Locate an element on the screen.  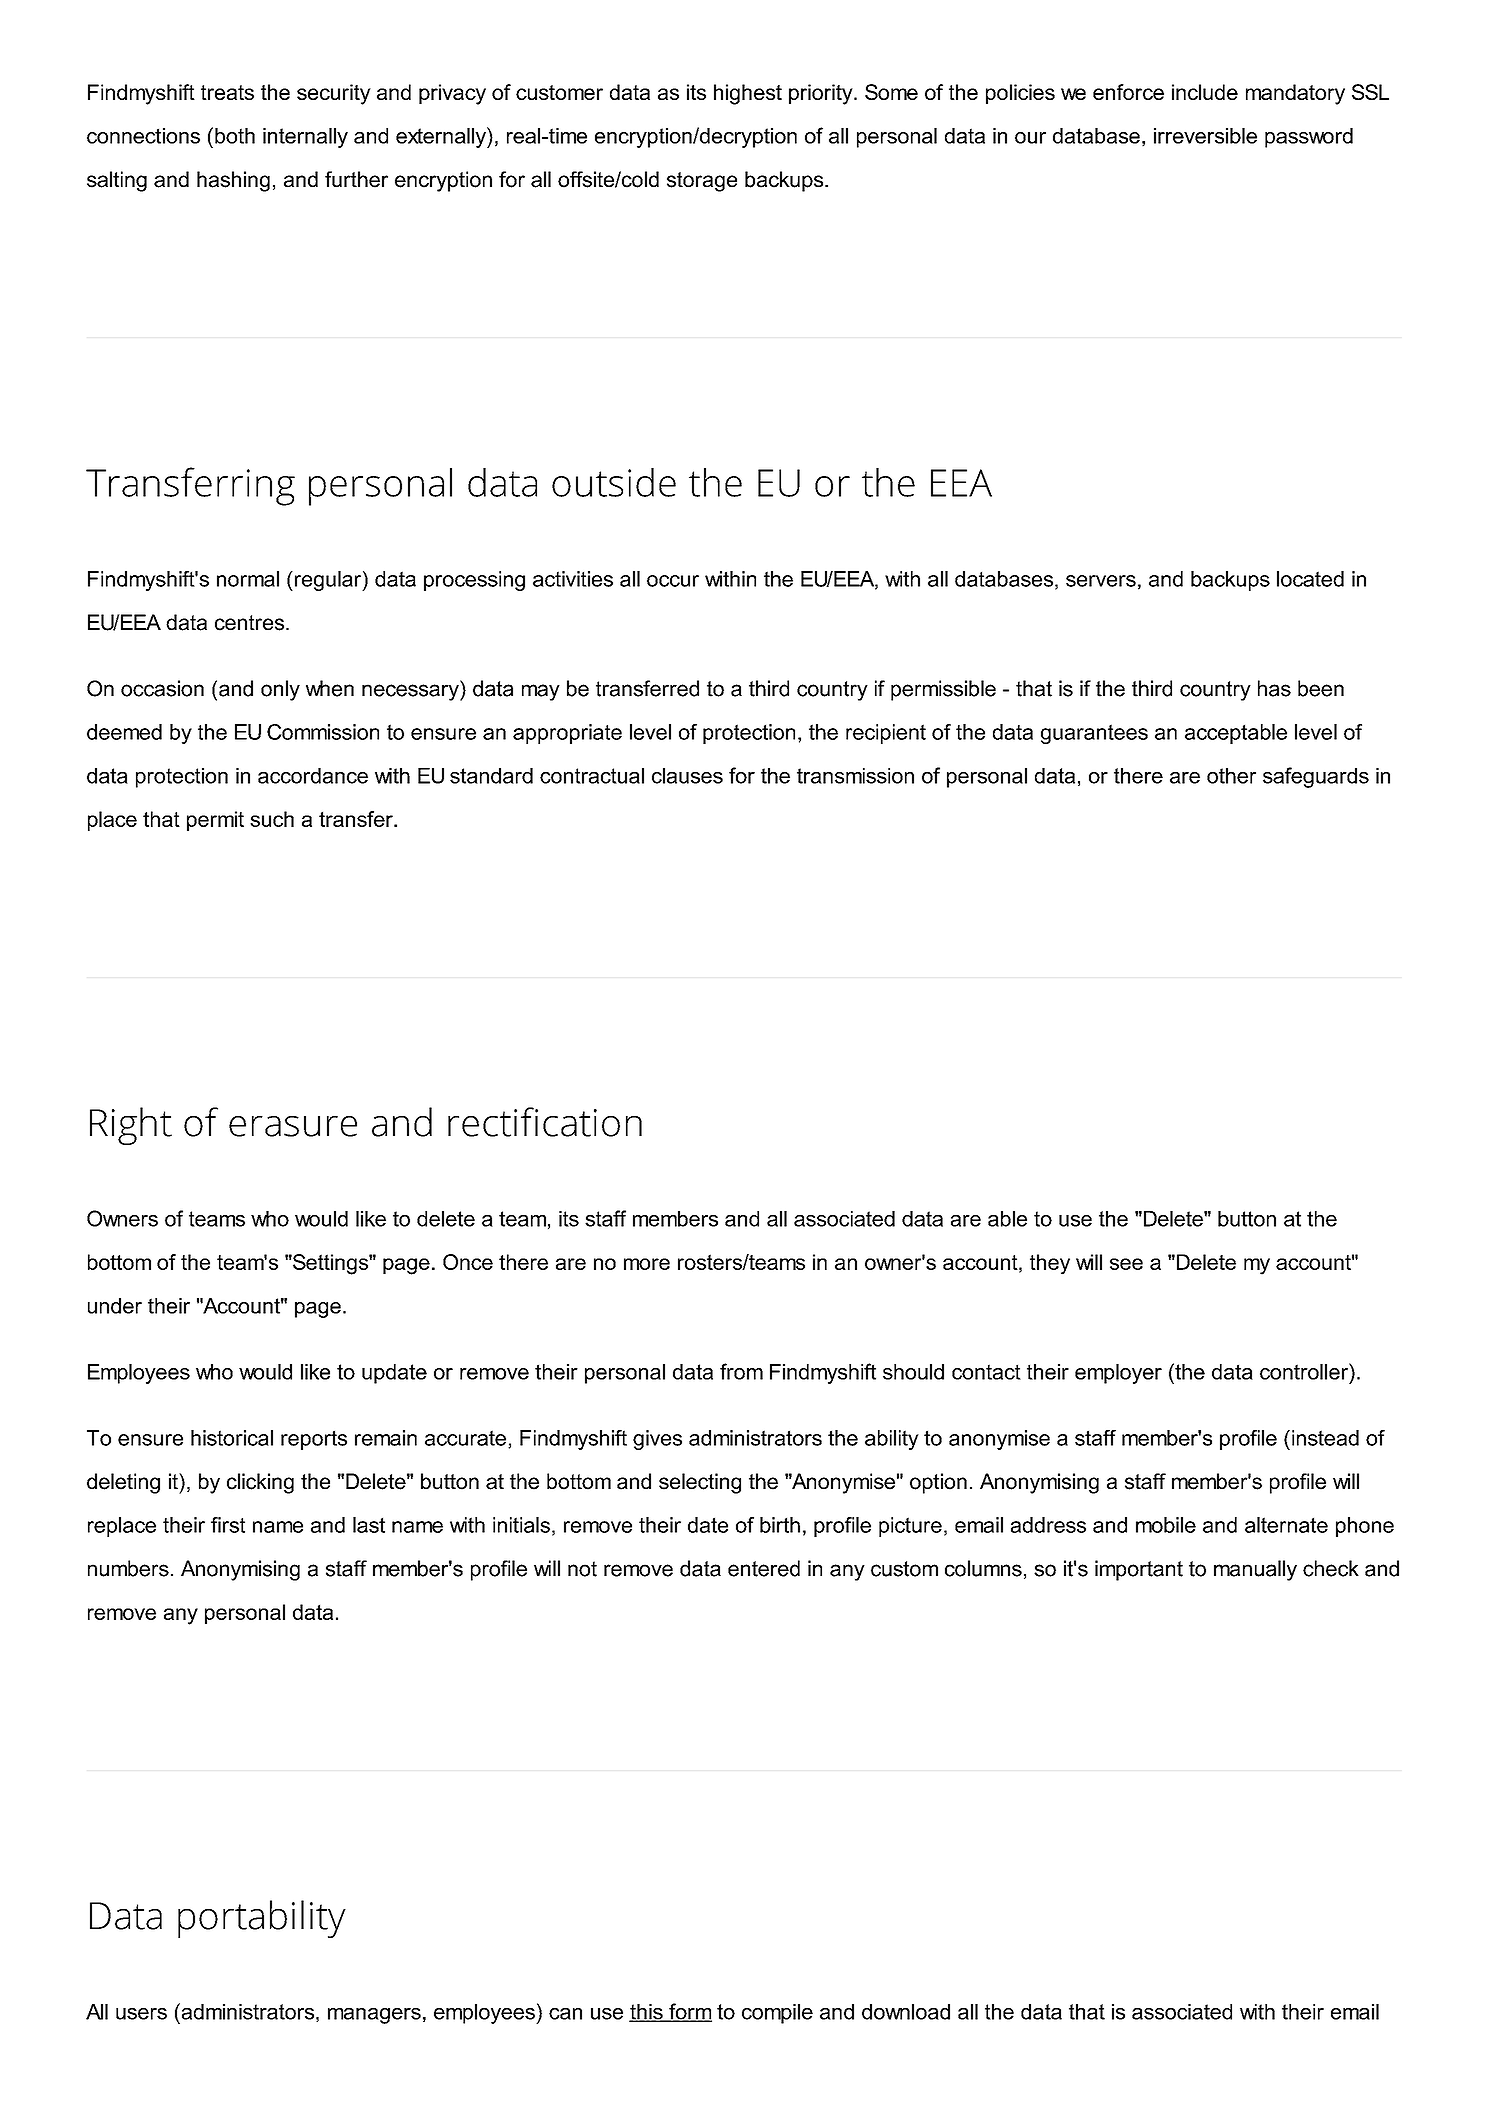
storage is located at coordinates (702, 182).
